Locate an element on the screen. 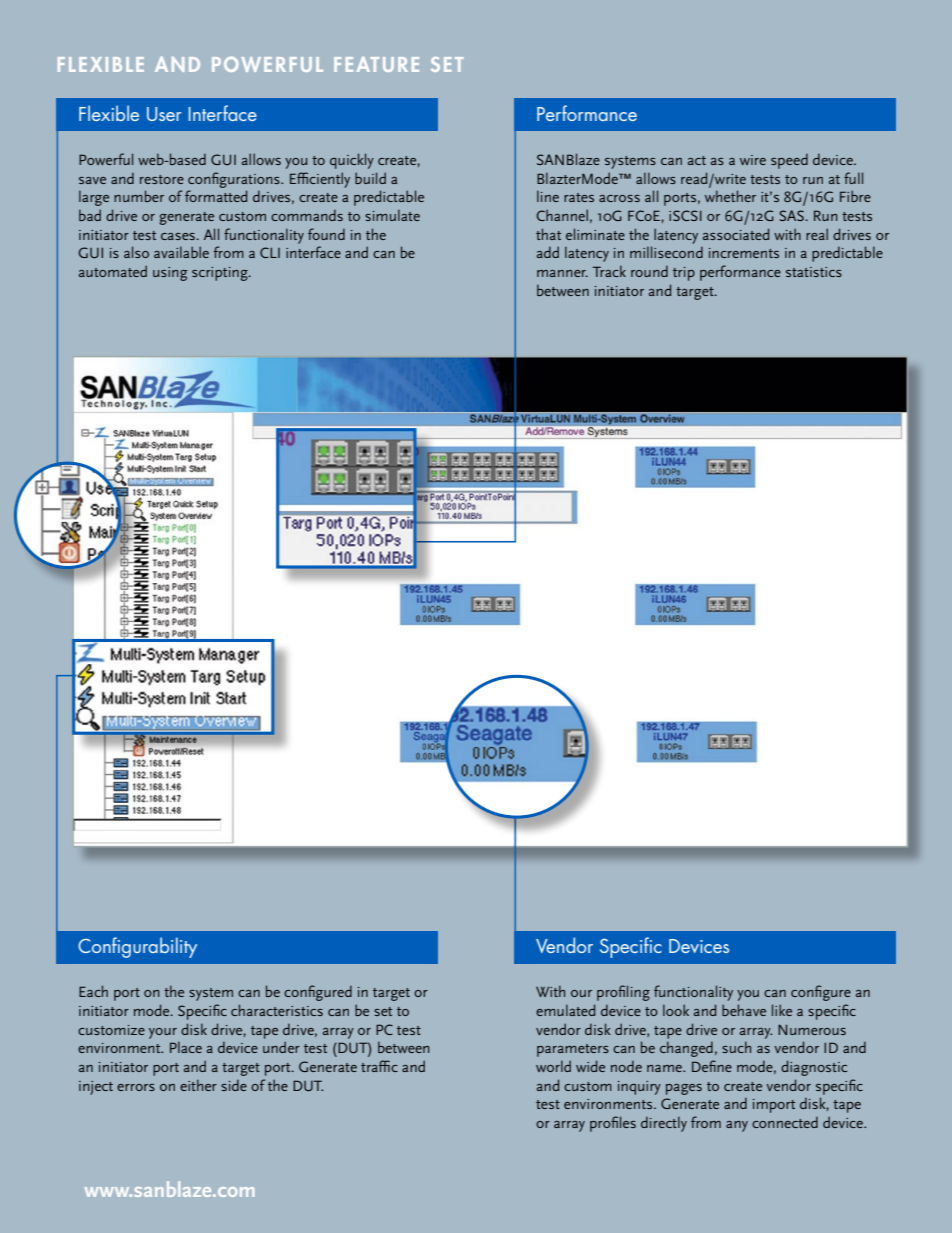 This screenshot has height=1233, width=952. using is located at coordinates (170, 274).
